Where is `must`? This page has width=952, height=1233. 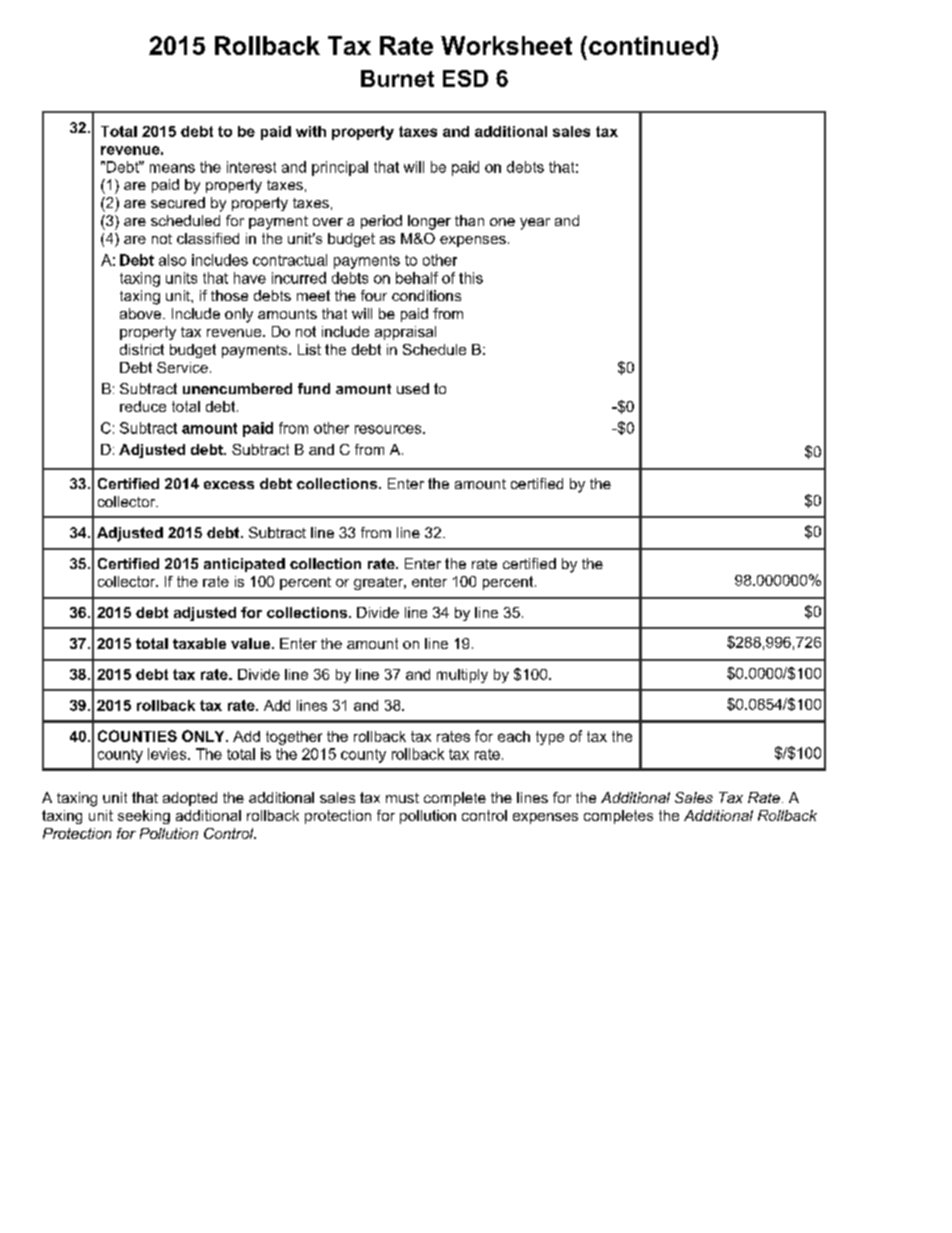
must is located at coordinates (402, 798).
